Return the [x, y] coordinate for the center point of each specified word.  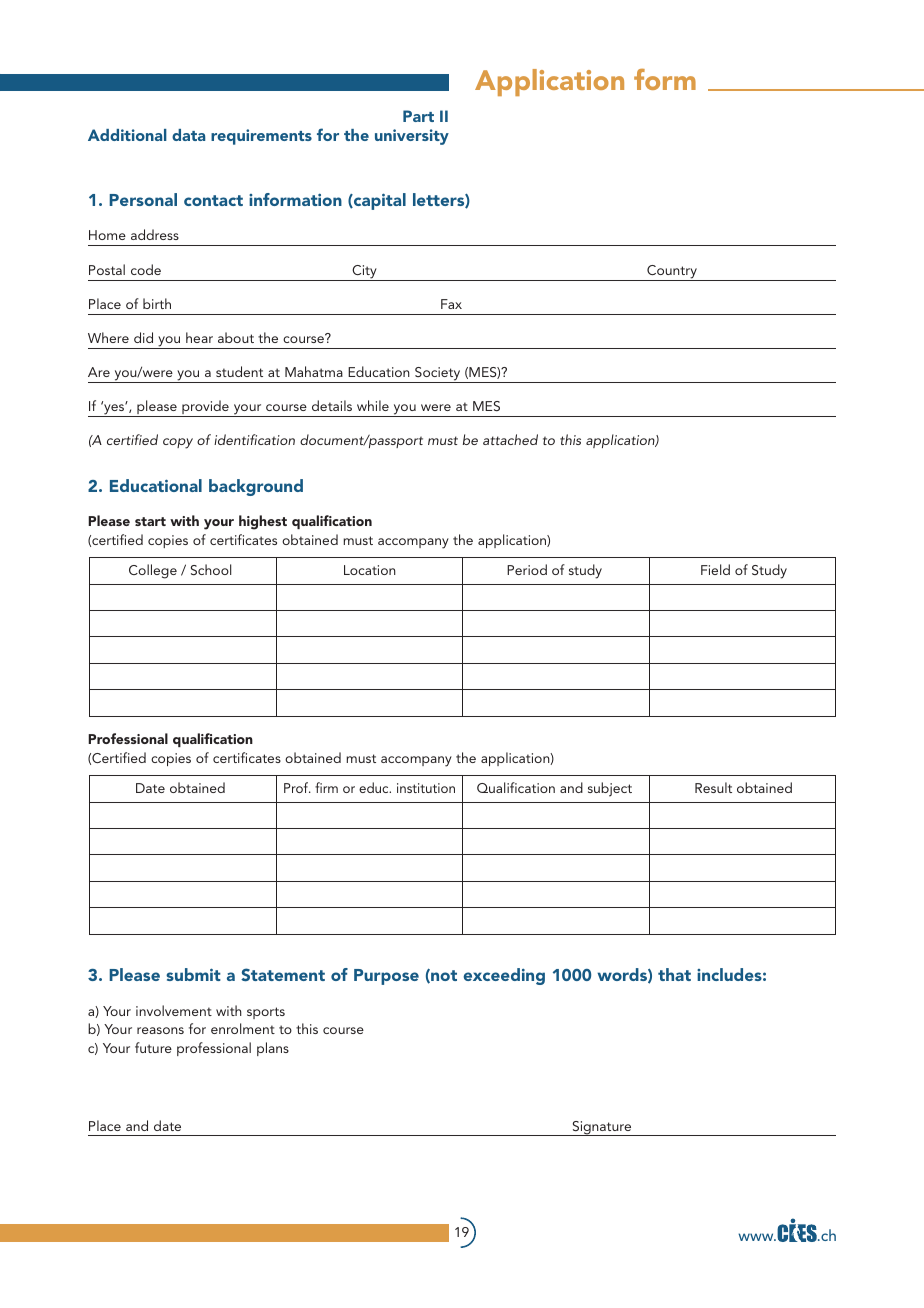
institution [426, 788]
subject [610, 789]
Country [672, 273]
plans [273, 1049]
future [153, 1047]
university [412, 137]
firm [326, 787]
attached [510, 439]
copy [178, 443]
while [373, 405]
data [188, 135]
